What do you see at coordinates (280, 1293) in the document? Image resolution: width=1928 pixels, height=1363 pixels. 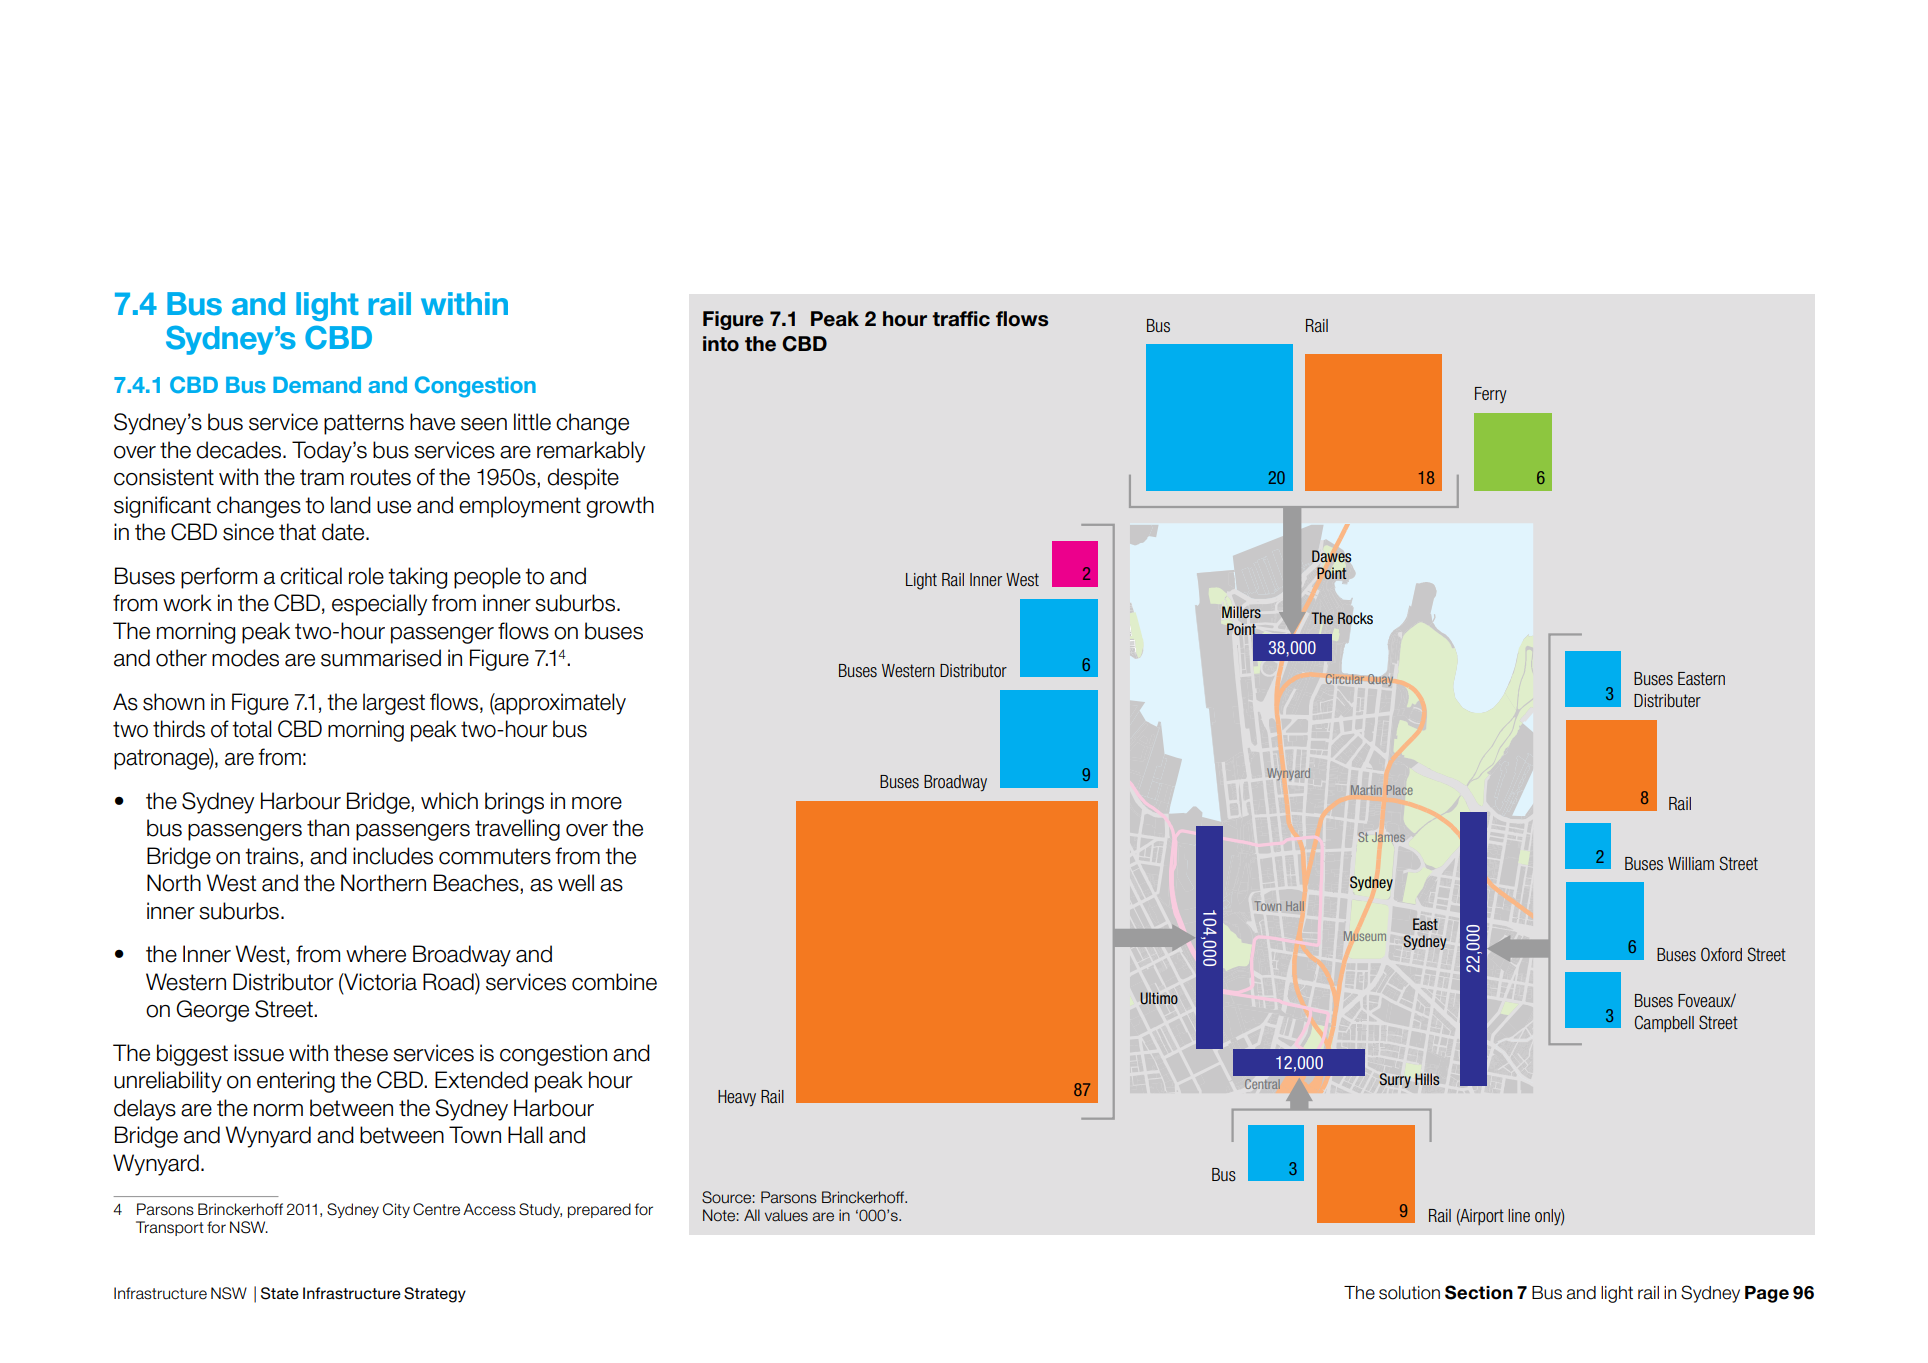 I see `State` at bounding box center [280, 1293].
